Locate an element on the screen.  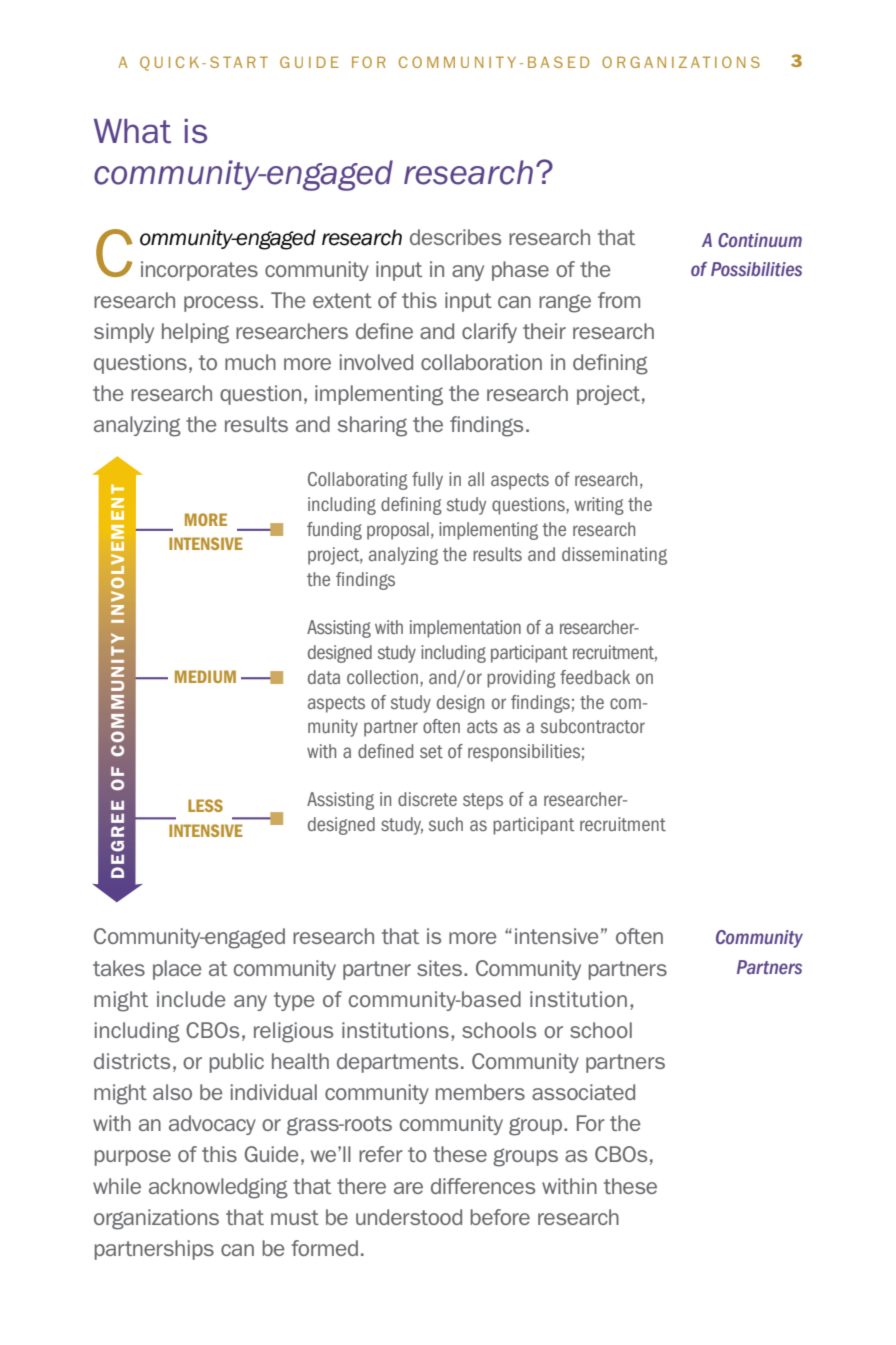
acknowledging is located at coordinates (218, 1188).
